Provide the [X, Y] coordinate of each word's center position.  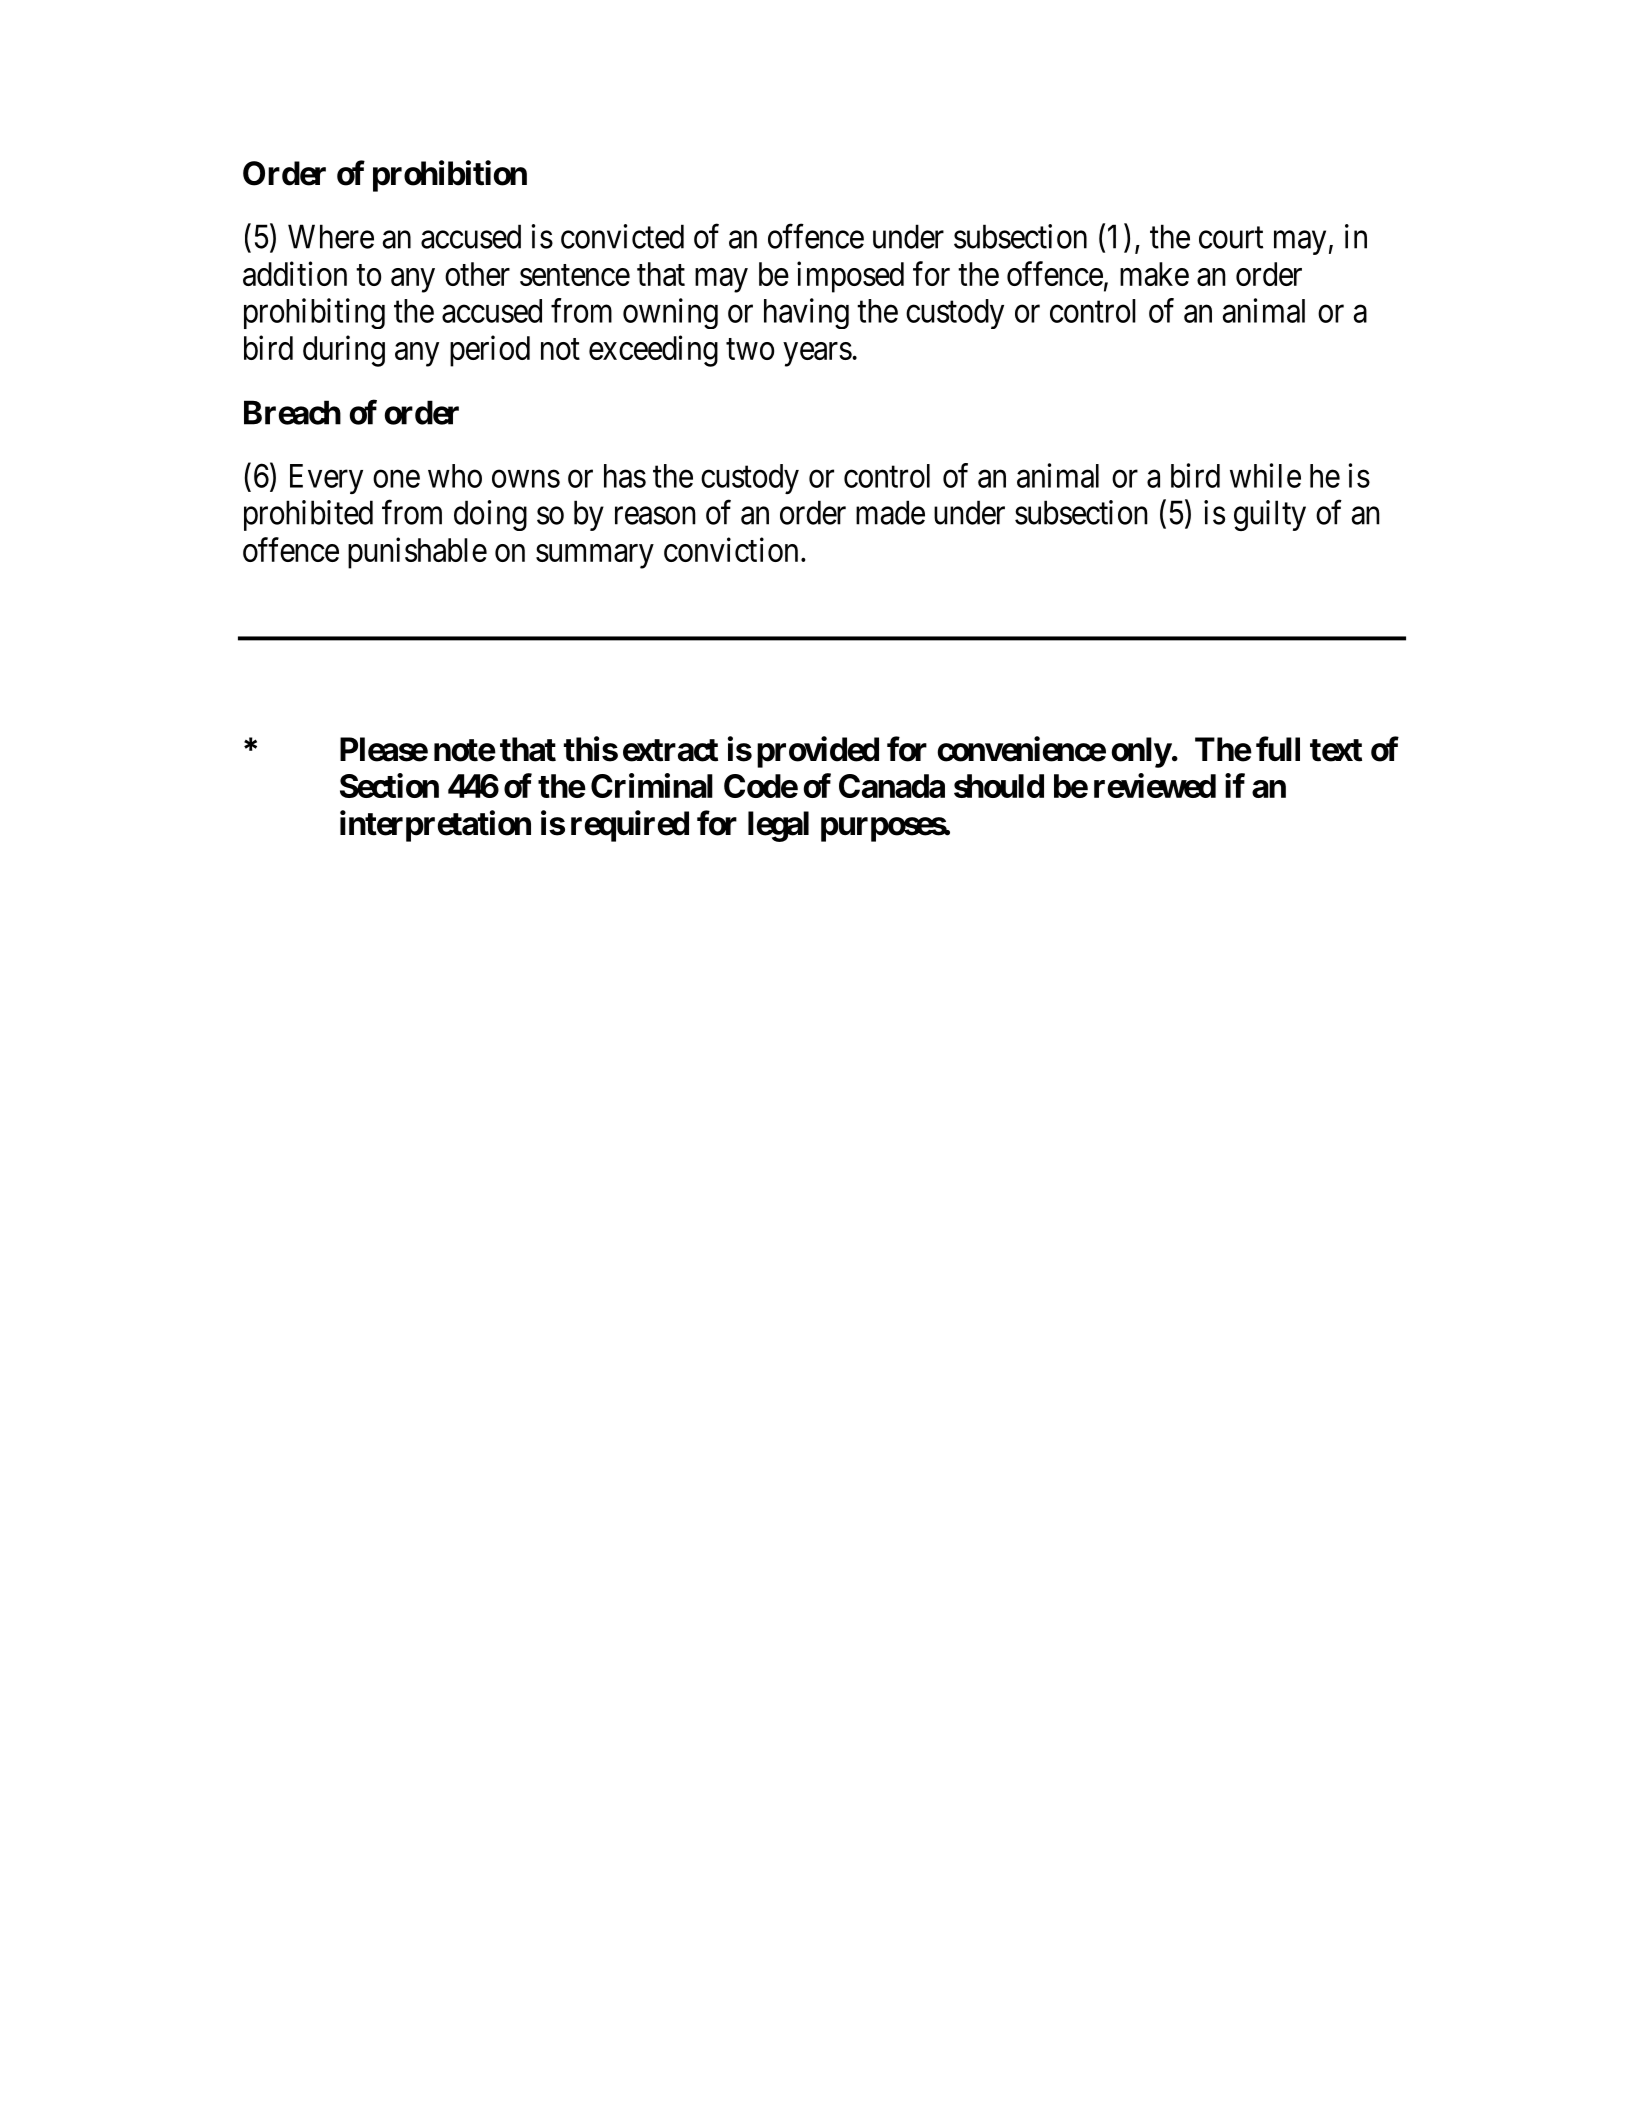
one [396, 479]
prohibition [450, 176]
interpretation [435, 826]
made [890, 512]
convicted [622, 236]
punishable [417, 553]
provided [818, 752]
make [1154, 274]
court [1231, 238]
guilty [1270, 515]
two [750, 349]
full [1278, 748]
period [490, 351]
